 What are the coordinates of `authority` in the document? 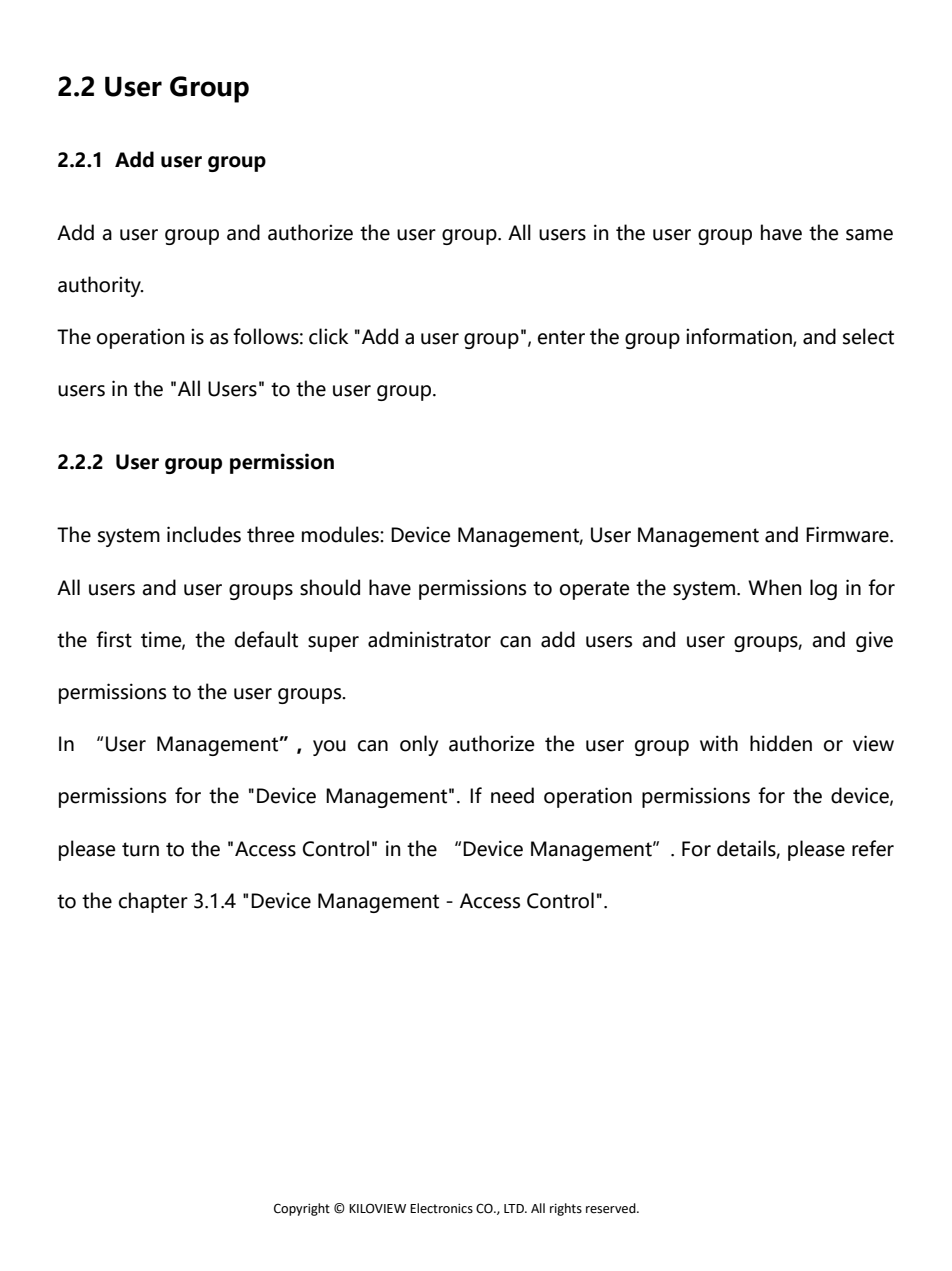 It's located at (100, 286).
